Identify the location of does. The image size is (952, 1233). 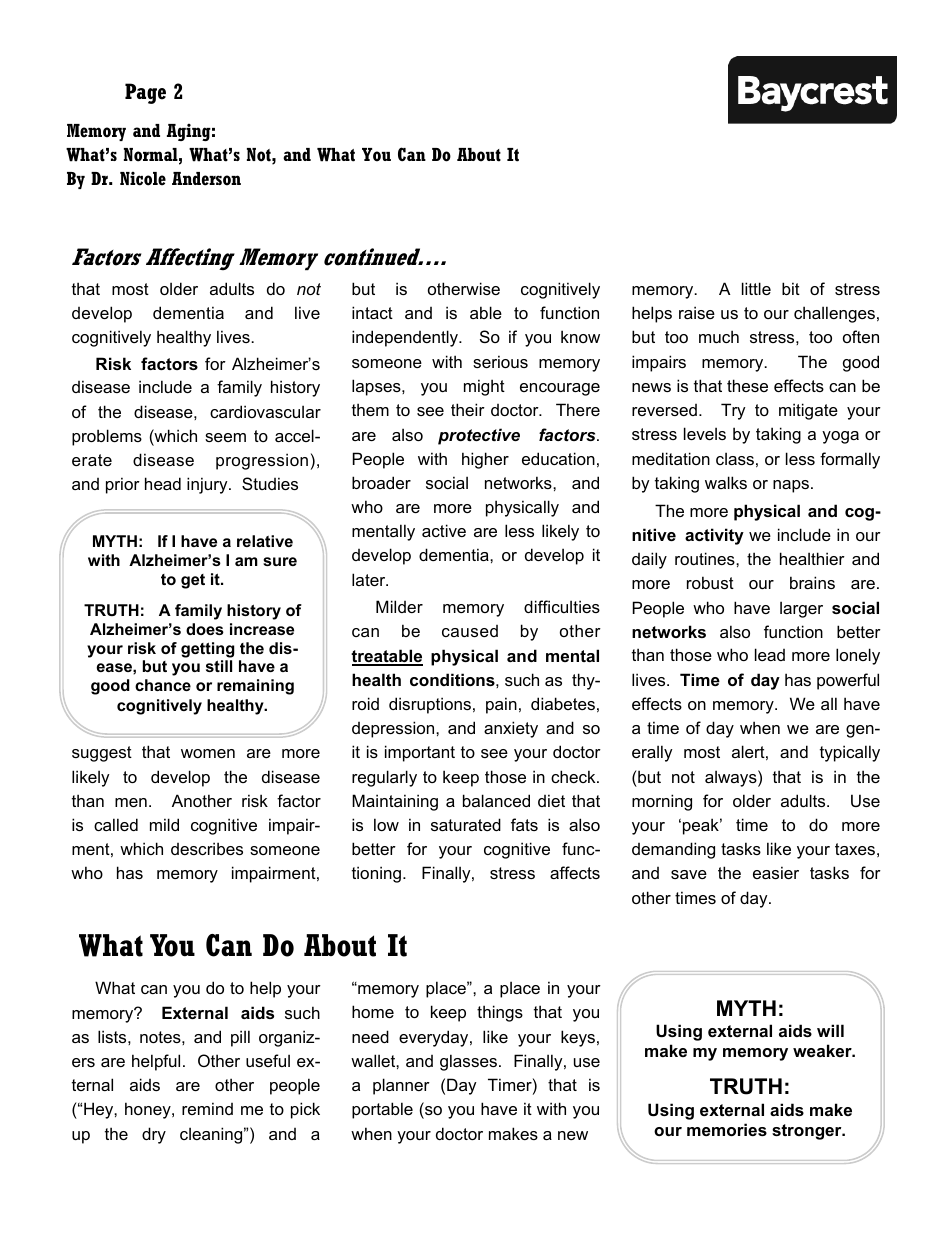
(205, 629).
